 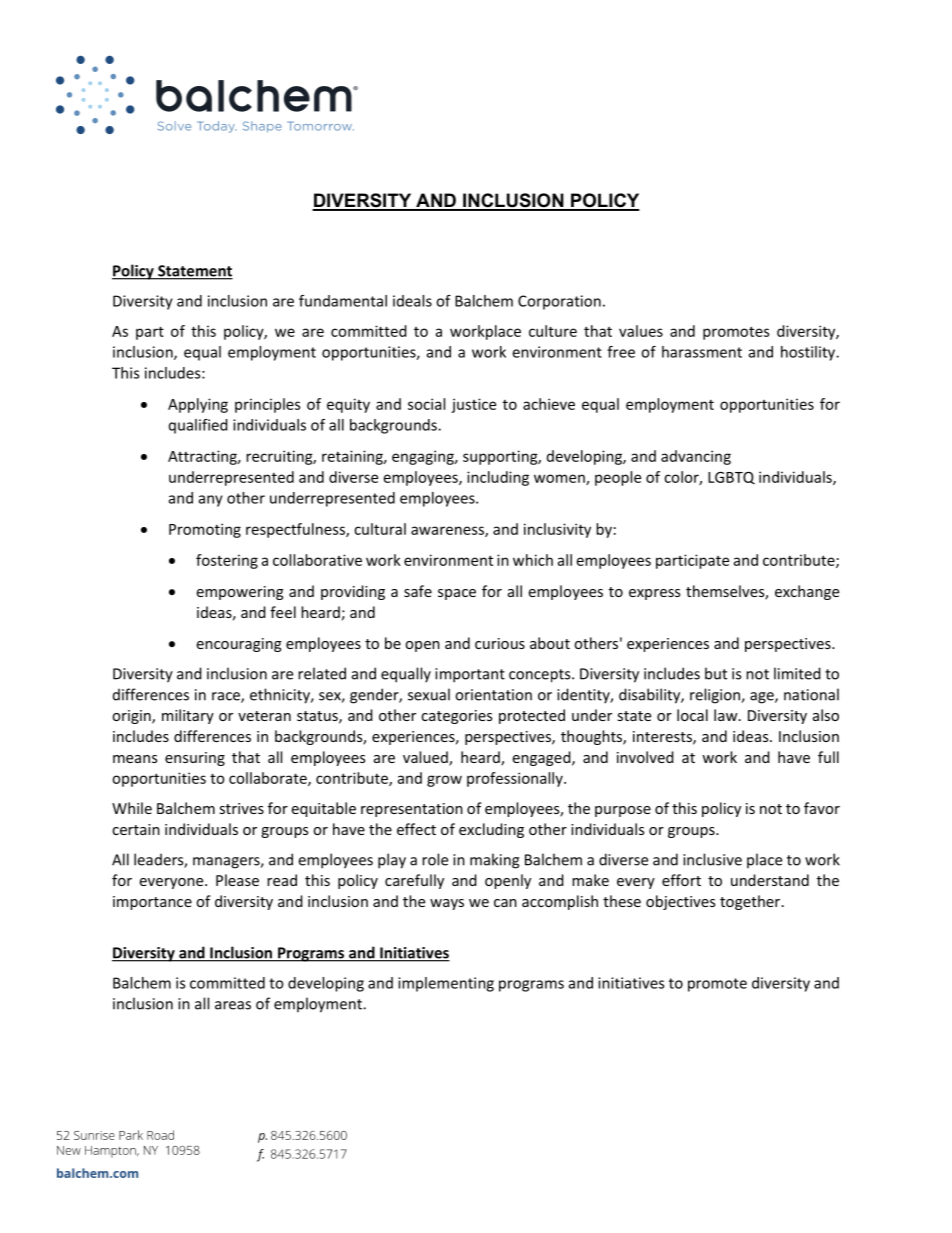 What do you see at coordinates (500, 643) in the image?
I see `curious` at bounding box center [500, 643].
